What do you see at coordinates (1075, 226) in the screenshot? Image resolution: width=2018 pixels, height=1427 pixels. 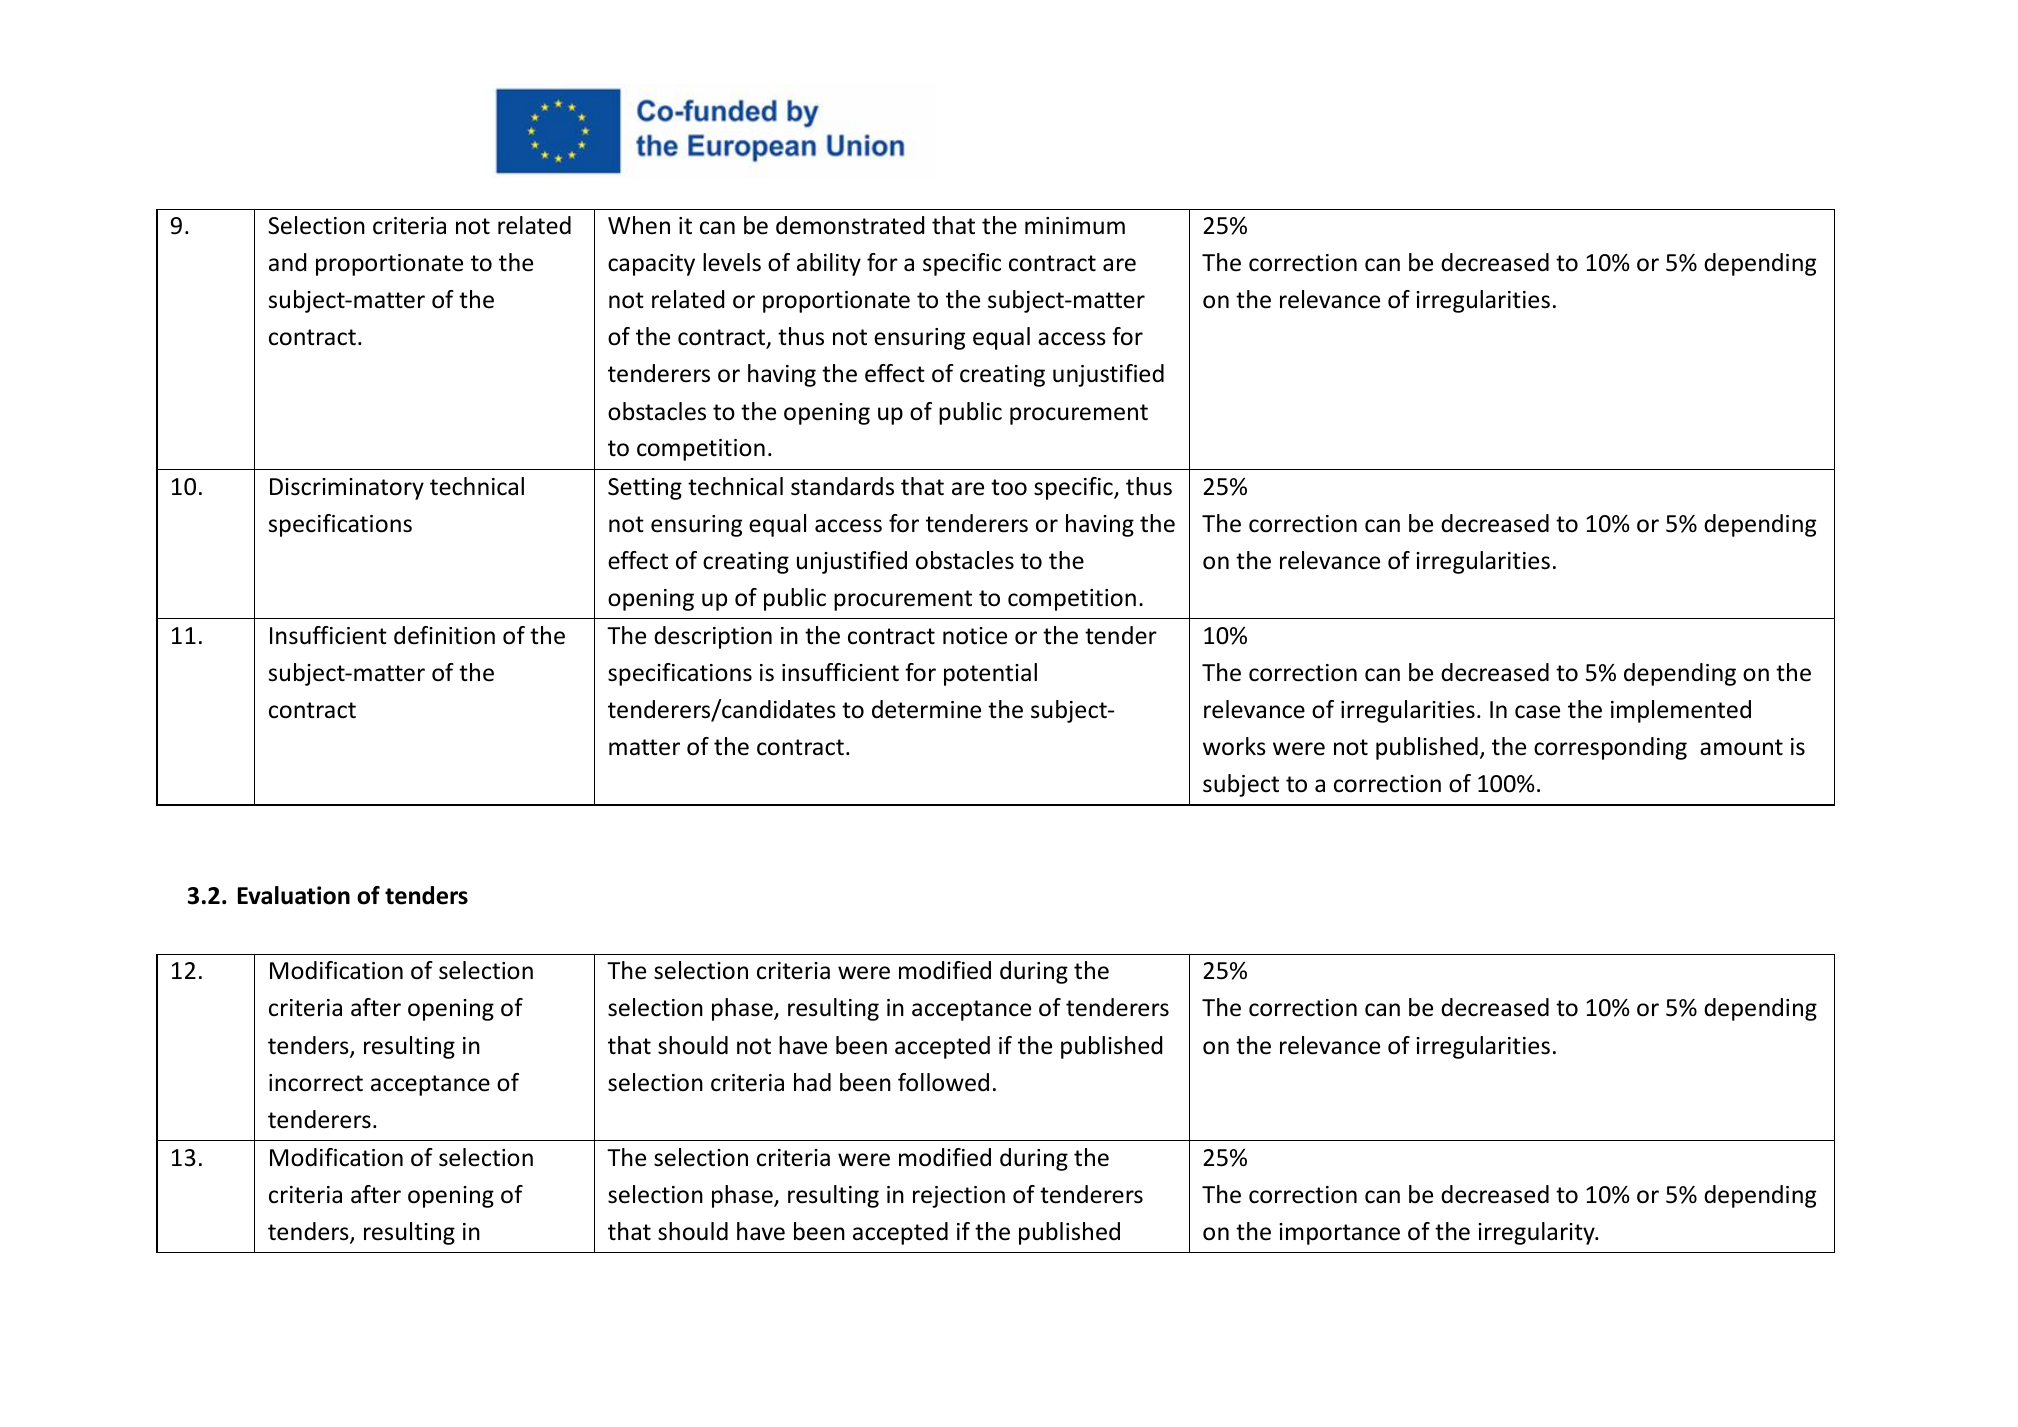 I see `minimum` at bounding box center [1075, 226].
